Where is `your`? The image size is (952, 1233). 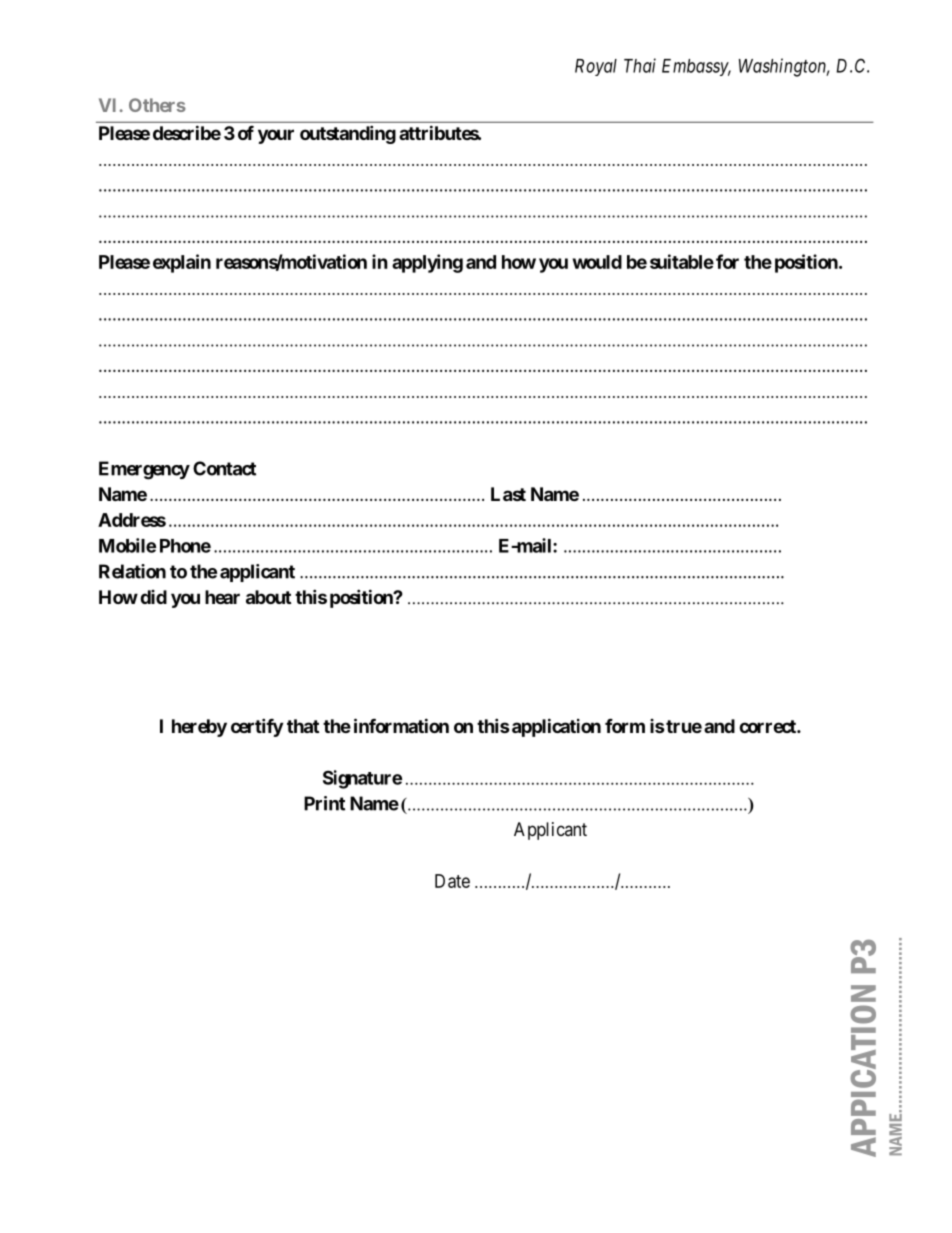
your is located at coordinates (276, 136).
